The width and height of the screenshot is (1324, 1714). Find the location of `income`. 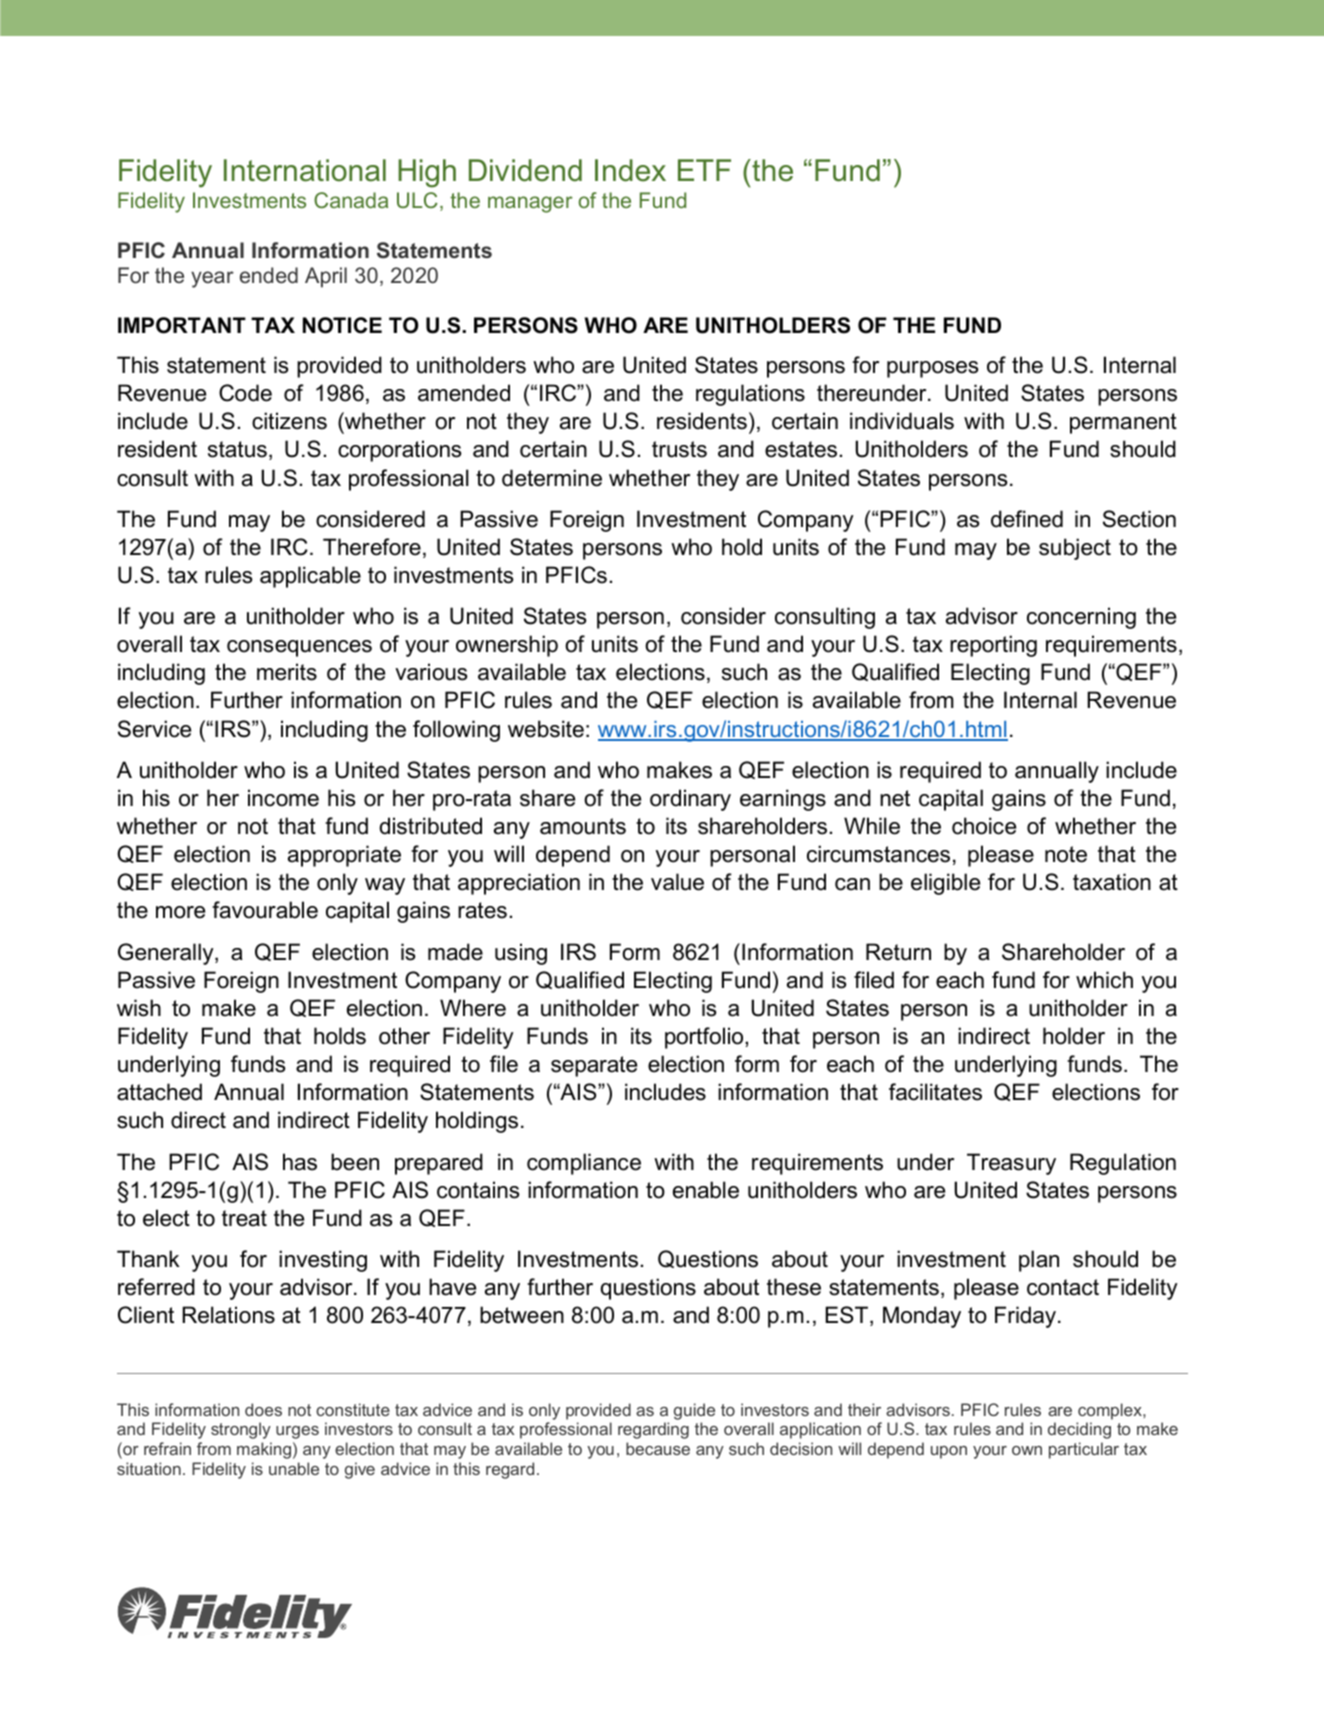

income is located at coordinates (283, 798).
